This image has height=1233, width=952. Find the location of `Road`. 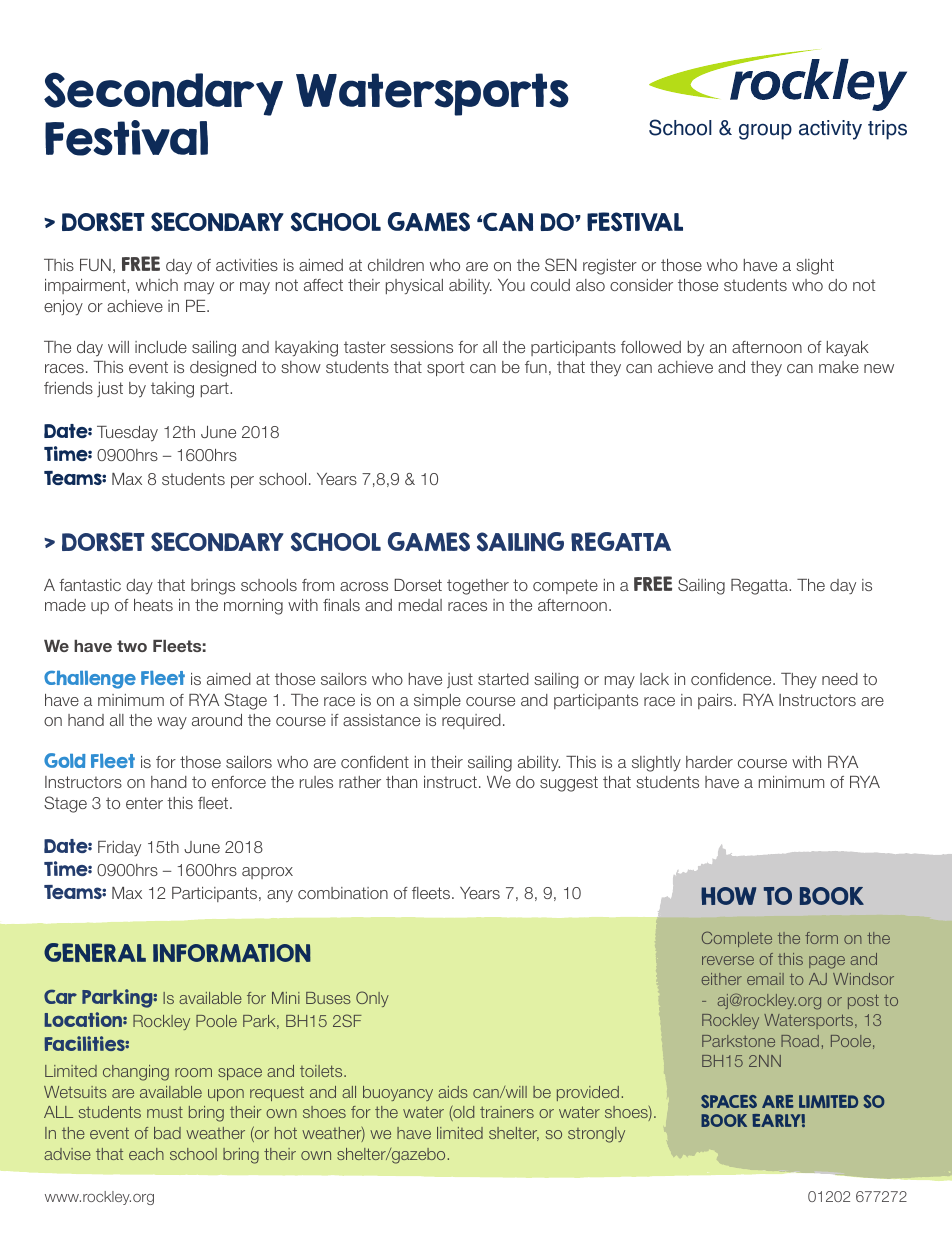

Road is located at coordinates (800, 1041).
